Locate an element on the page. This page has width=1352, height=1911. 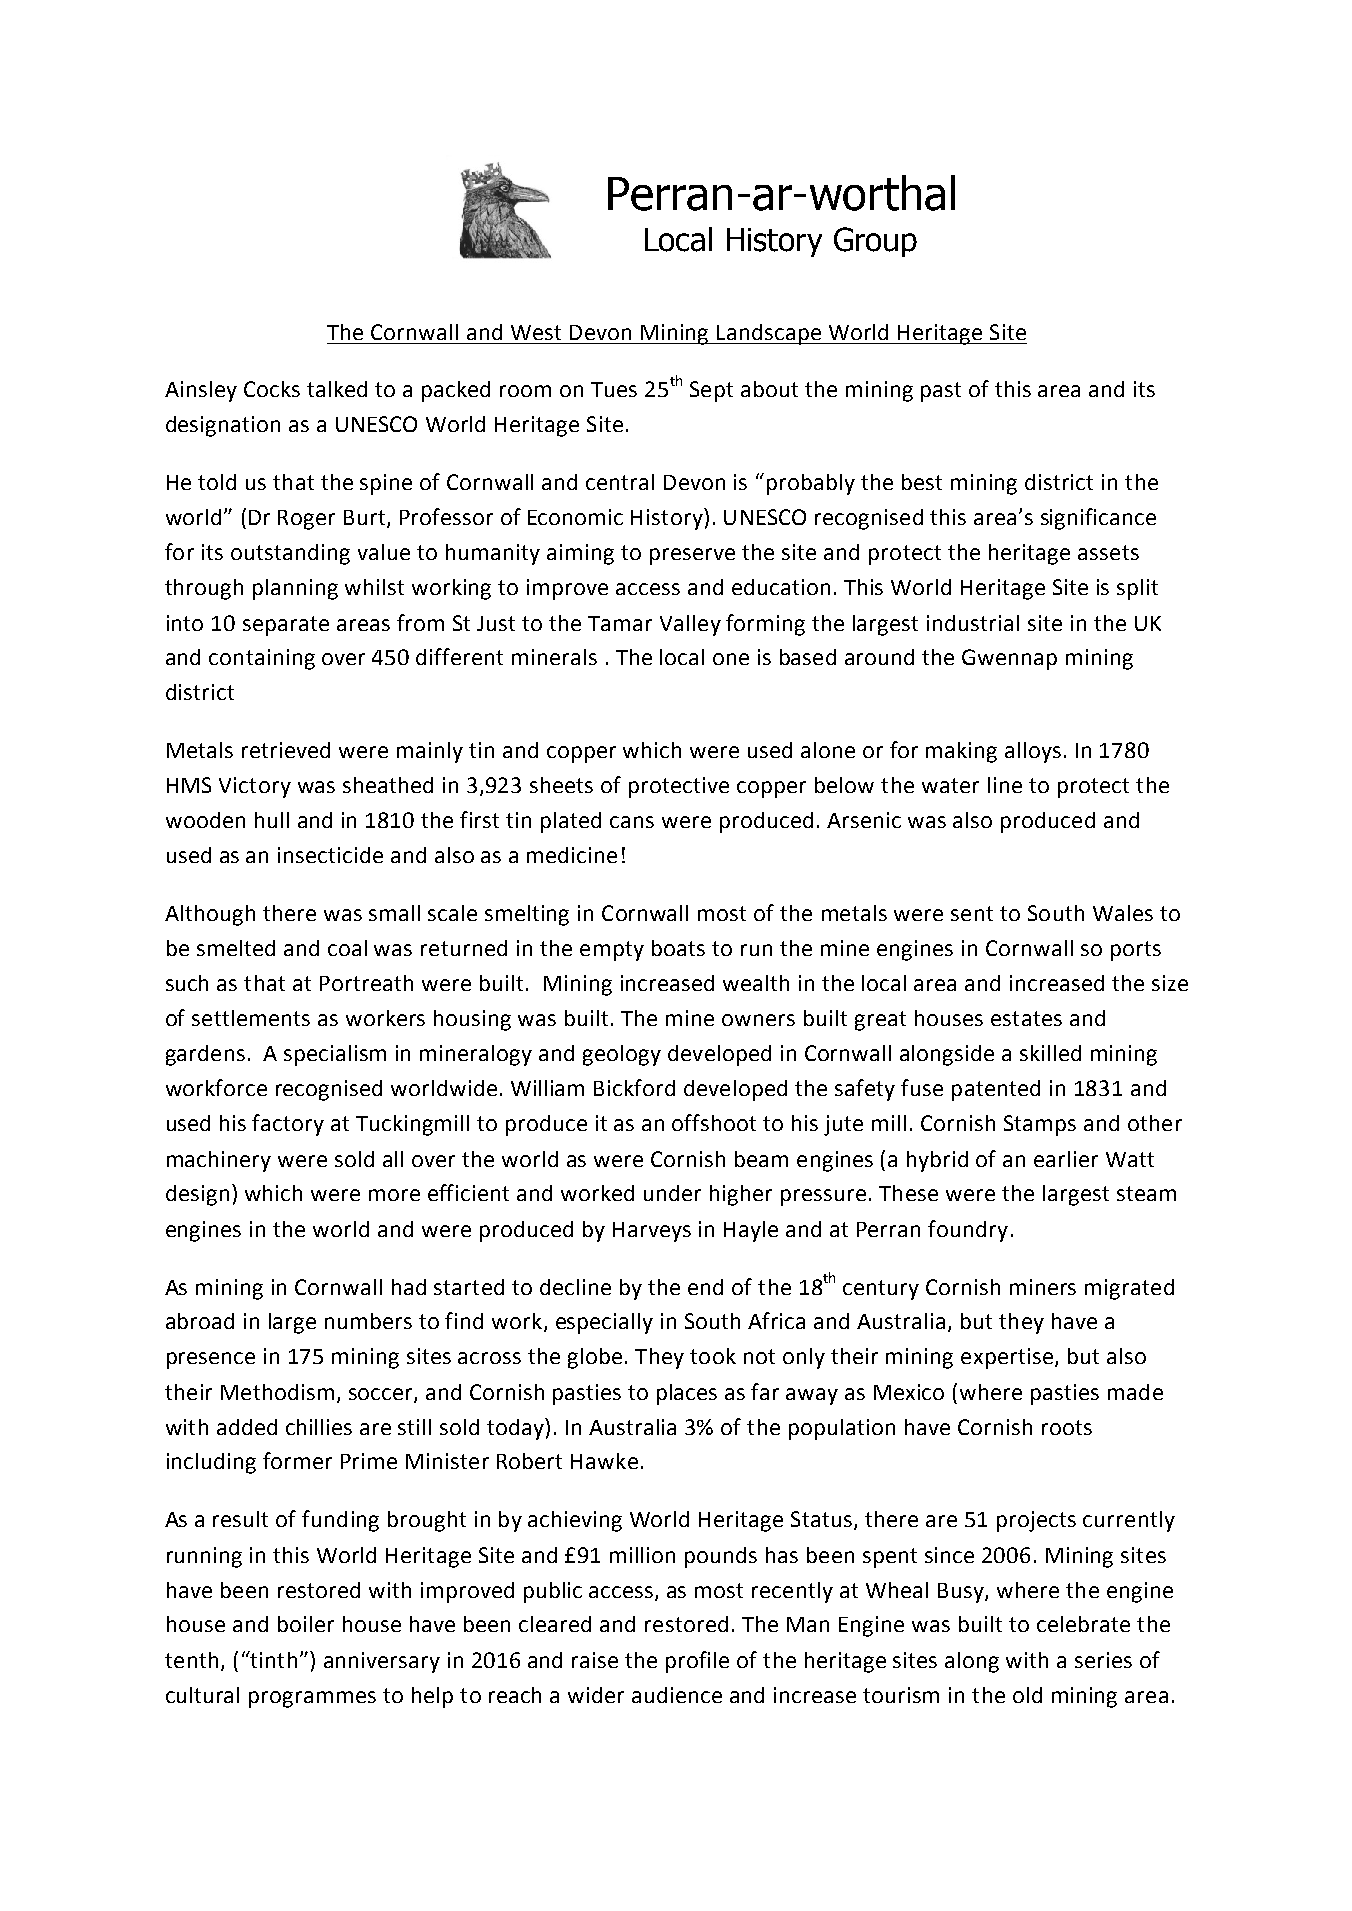
Landscape is located at coordinates (769, 334).
